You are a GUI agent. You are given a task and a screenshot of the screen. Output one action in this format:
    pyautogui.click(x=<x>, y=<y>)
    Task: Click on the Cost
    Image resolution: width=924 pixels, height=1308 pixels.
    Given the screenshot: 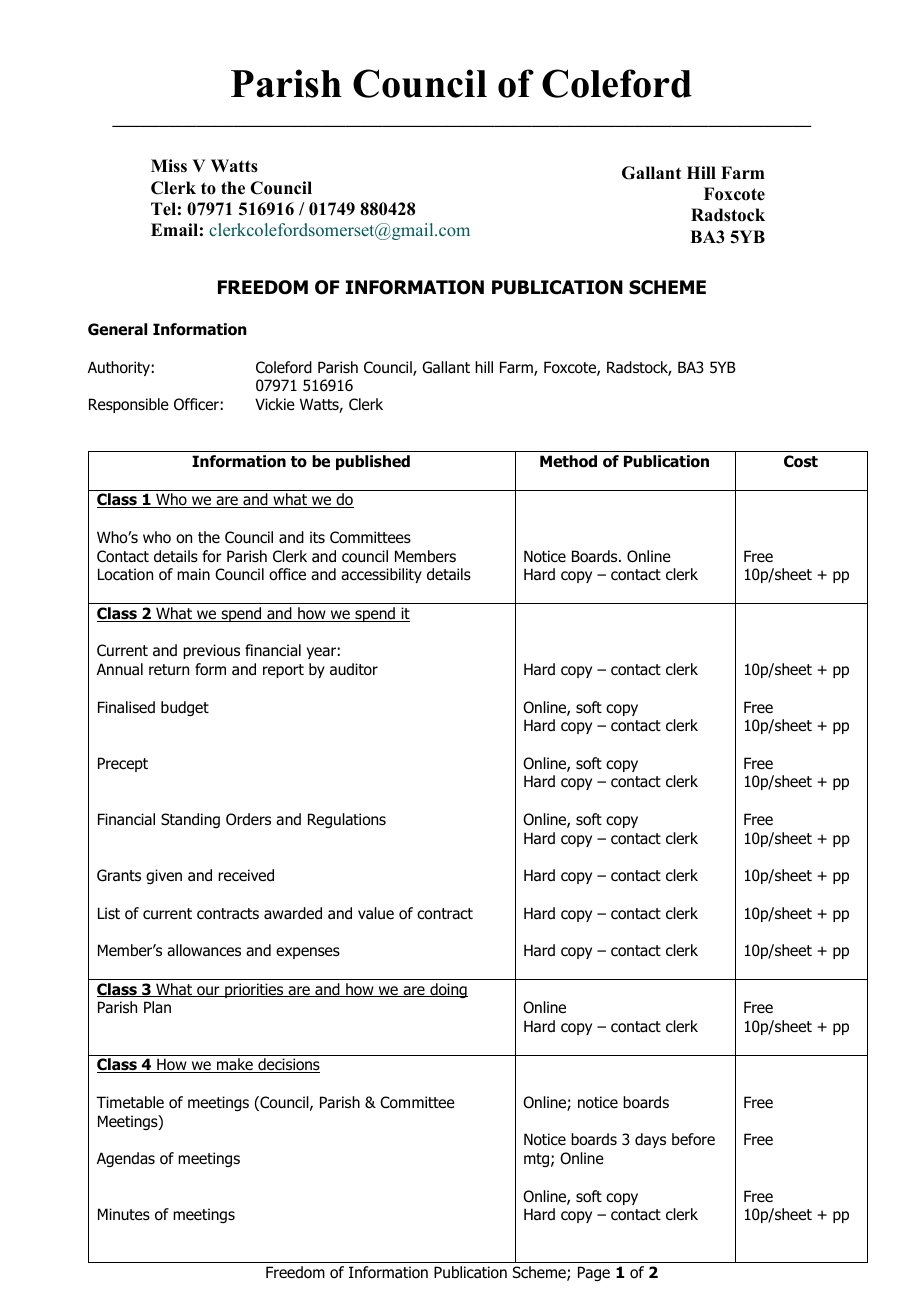 What is the action you would take?
    pyautogui.click(x=801, y=461)
